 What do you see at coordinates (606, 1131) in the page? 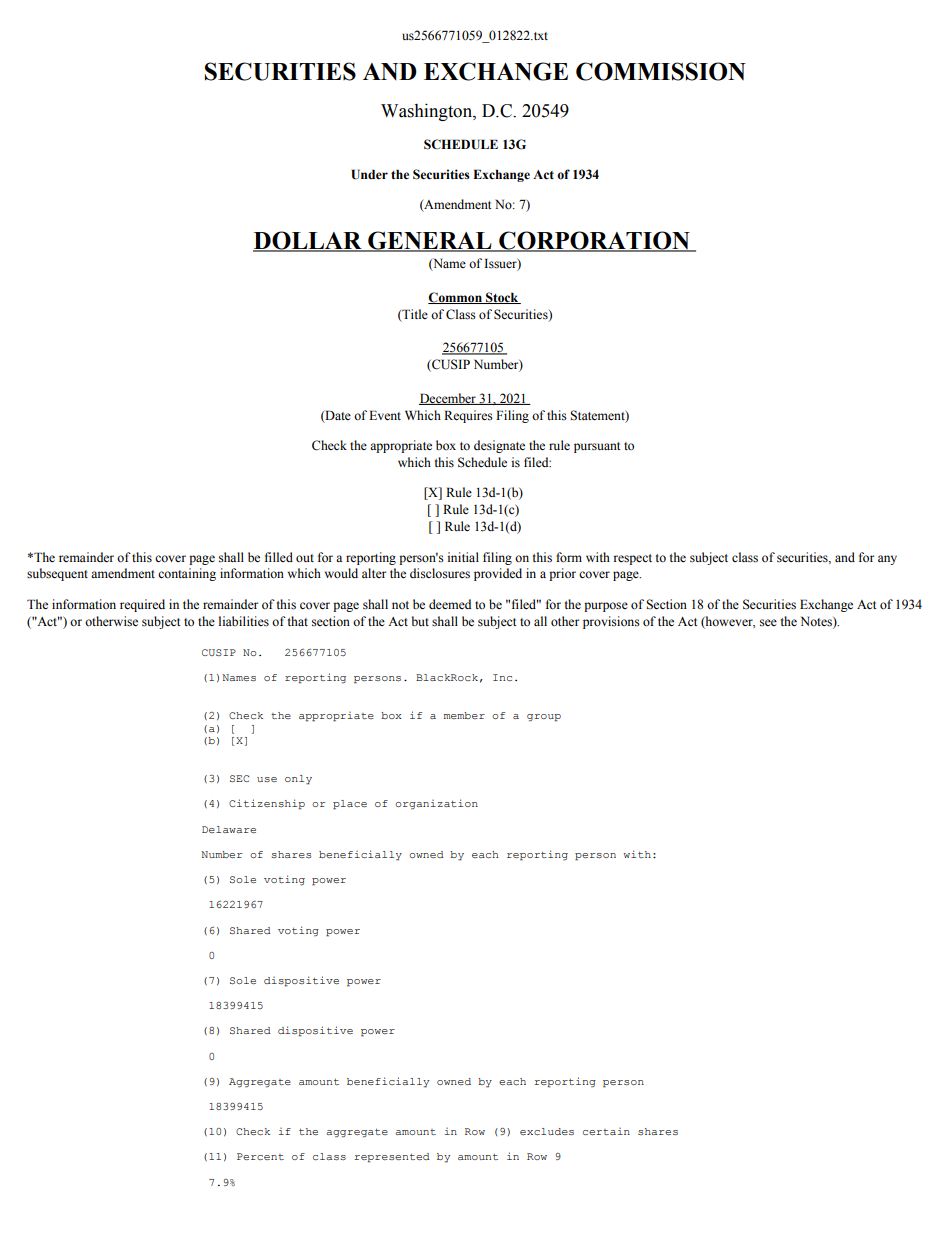
I see `certain` at bounding box center [606, 1131].
